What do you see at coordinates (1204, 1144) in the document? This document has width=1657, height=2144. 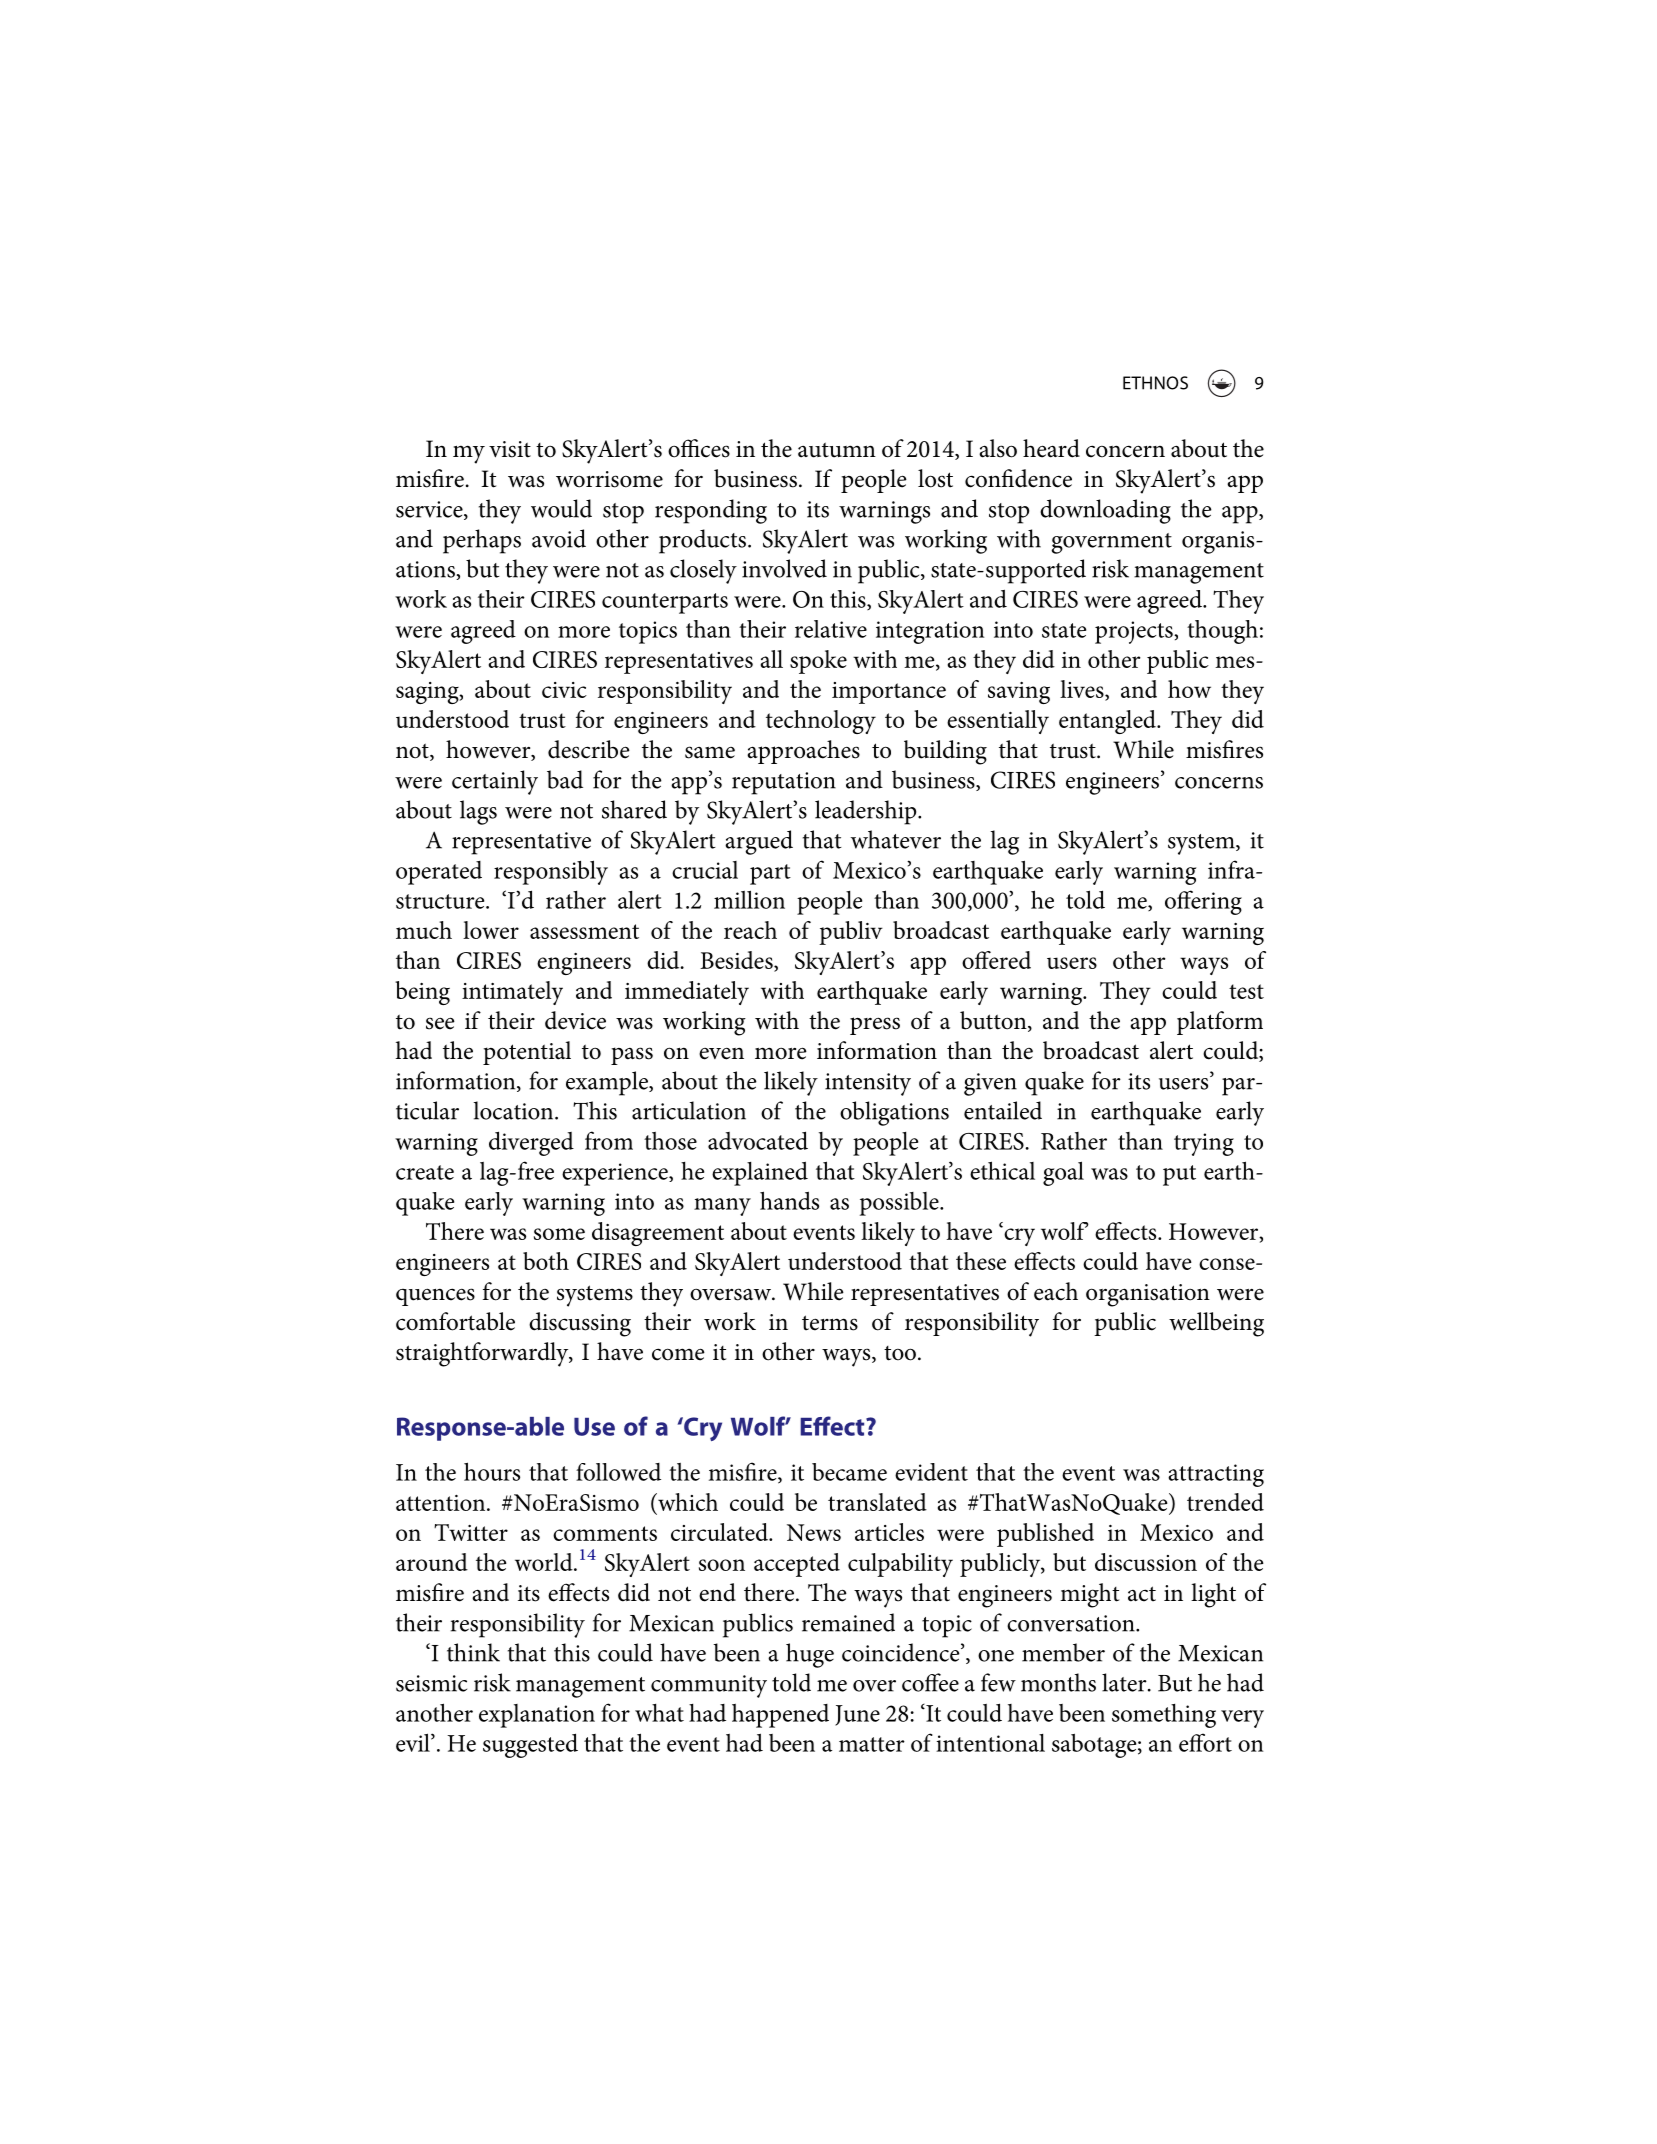 I see `trying` at bounding box center [1204, 1144].
